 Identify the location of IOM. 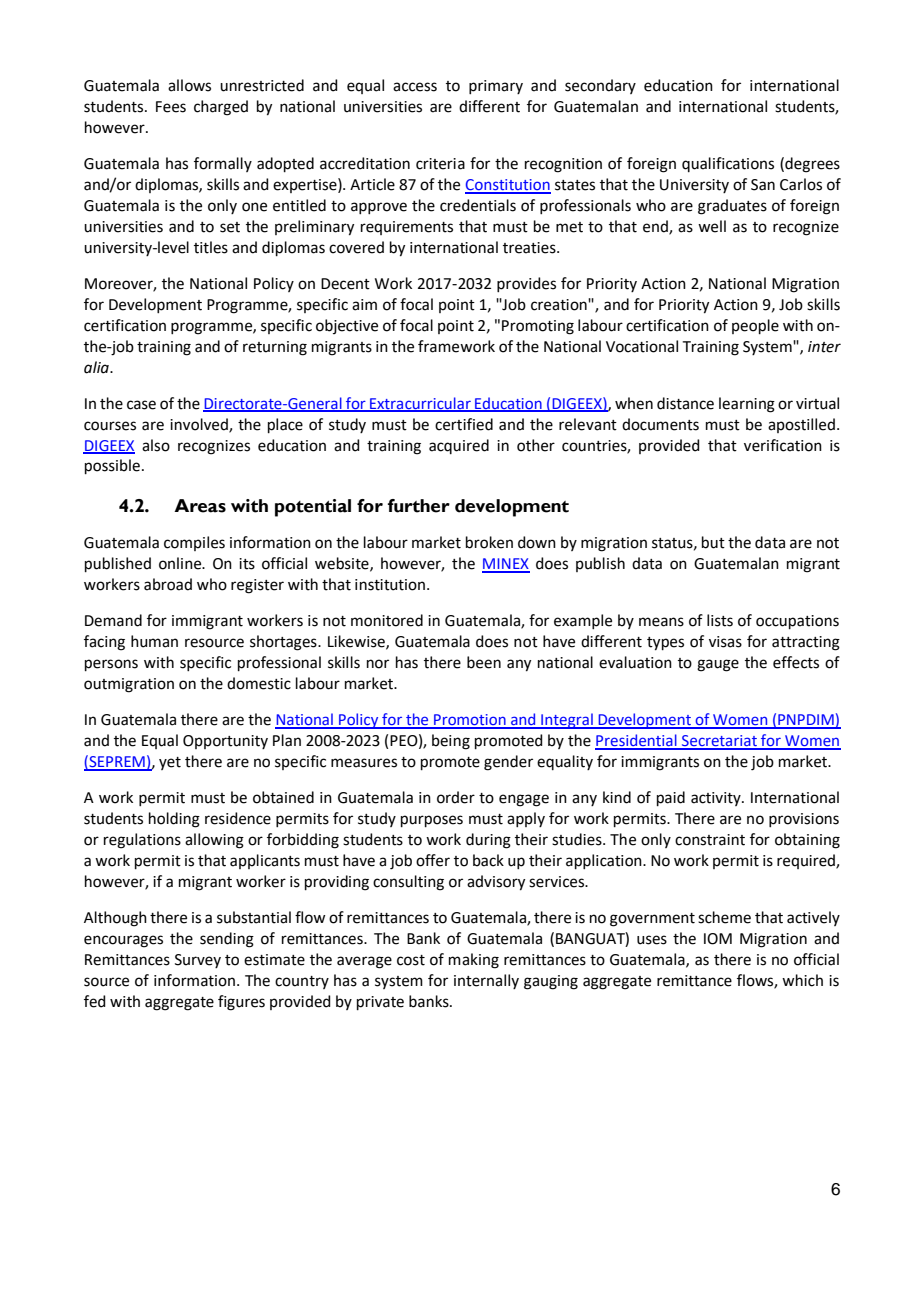
(718, 939).
